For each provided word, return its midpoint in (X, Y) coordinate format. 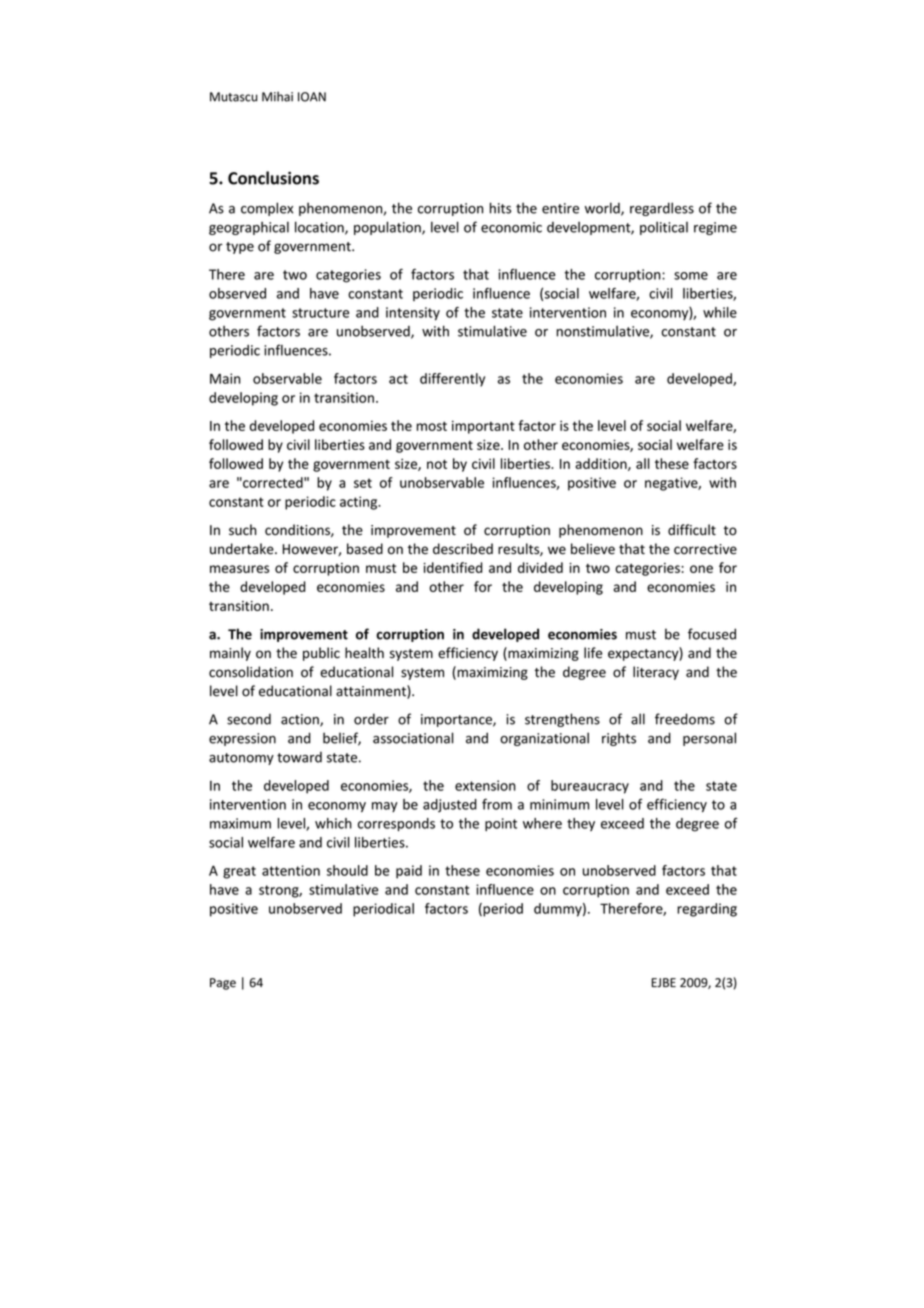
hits (500, 208)
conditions (298, 530)
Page (223, 984)
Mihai (277, 96)
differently (452, 380)
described (463, 549)
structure (320, 313)
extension (485, 785)
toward (299, 757)
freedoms (685, 719)
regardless (662, 209)
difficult (692, 530)
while (720, 312)
